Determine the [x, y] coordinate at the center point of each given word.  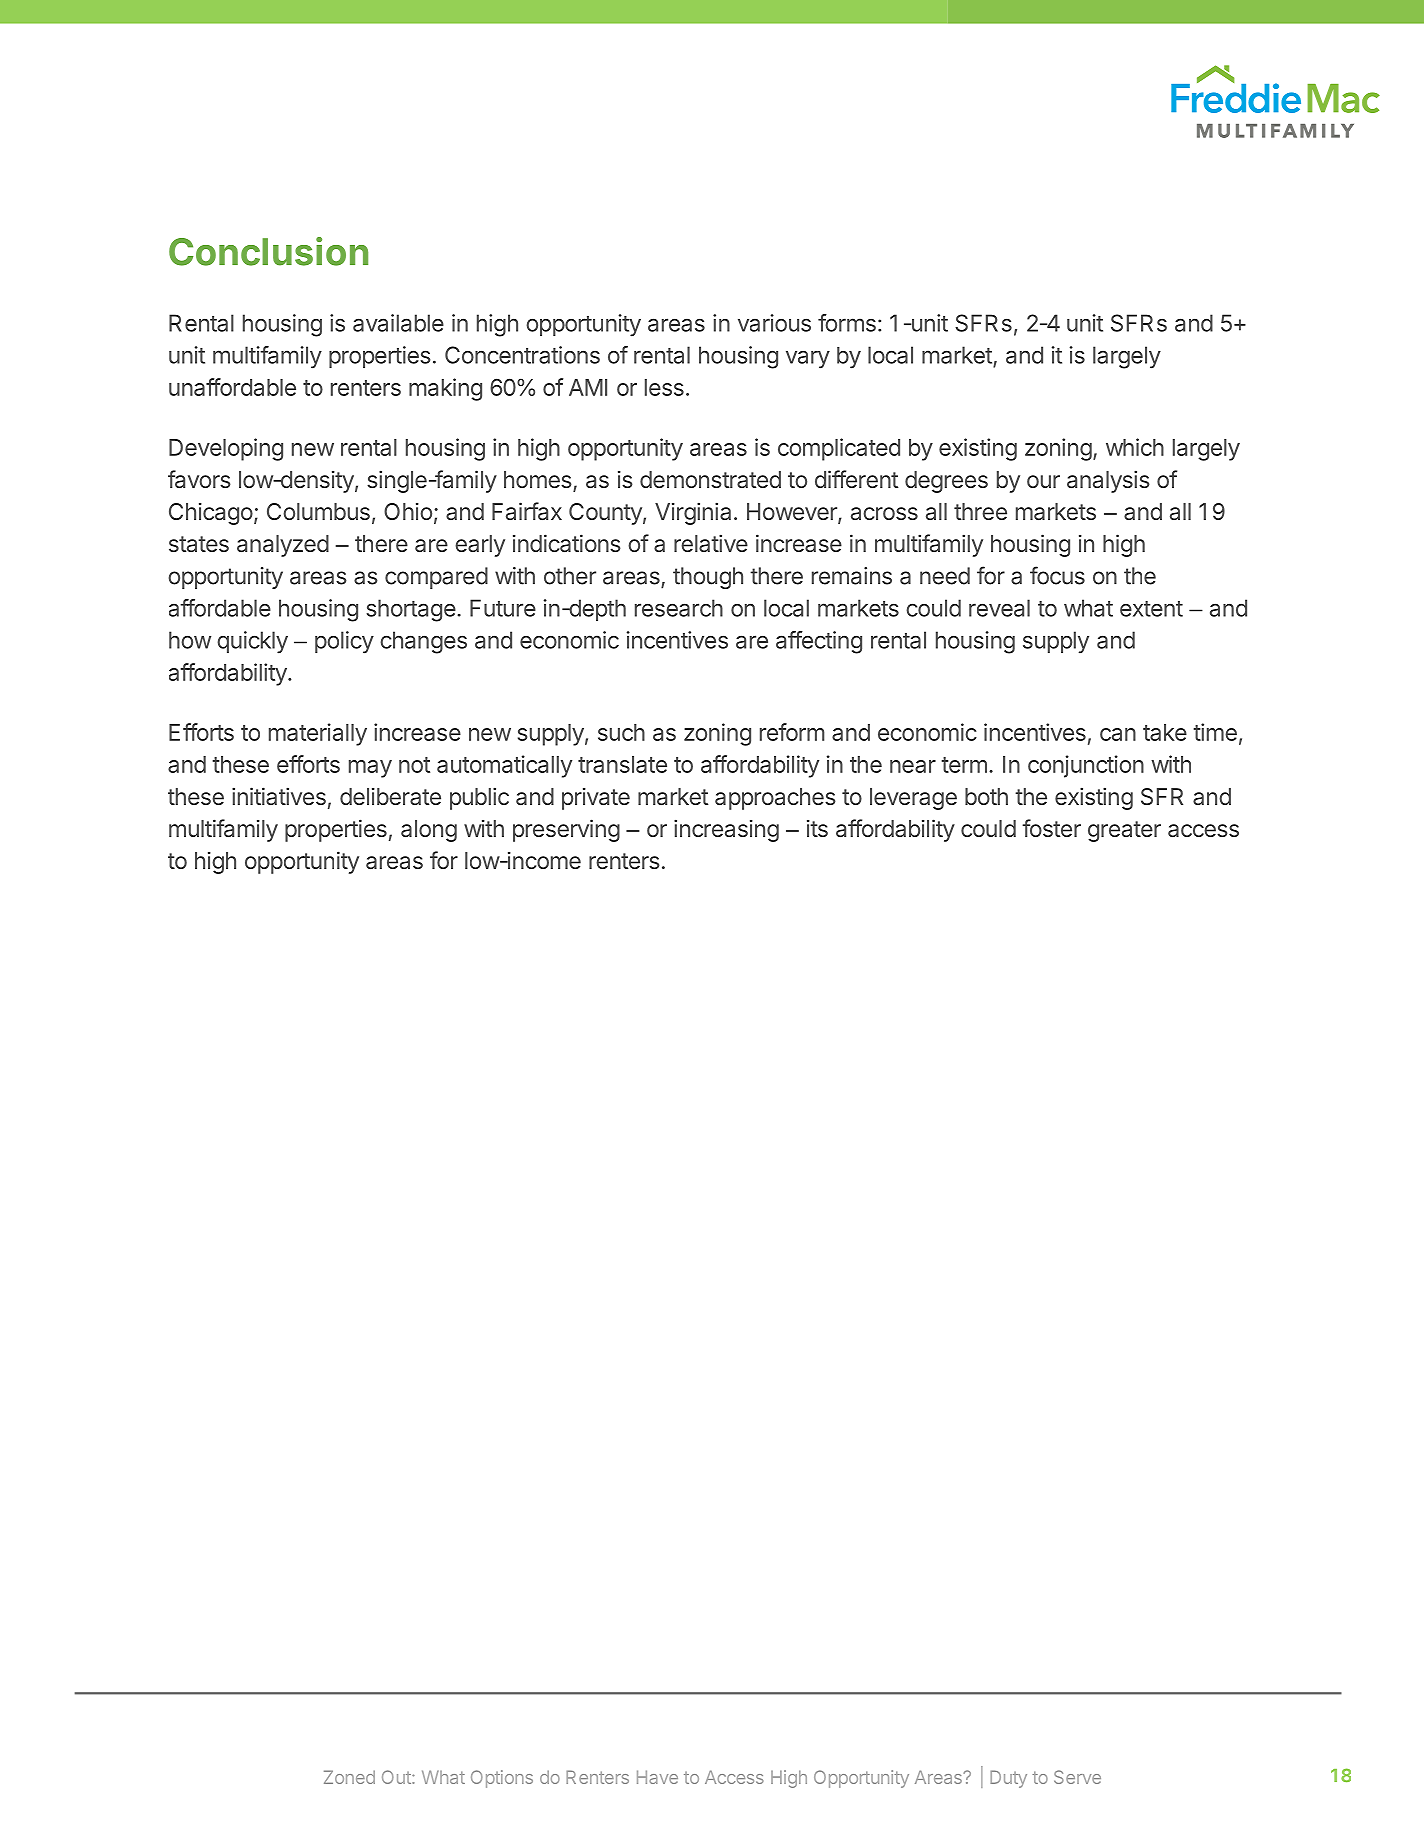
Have [657, 1777]
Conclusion [268, 251]
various [774, 323]
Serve [1077, 1777]
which [1135, 447]
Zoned [349, 1777]
